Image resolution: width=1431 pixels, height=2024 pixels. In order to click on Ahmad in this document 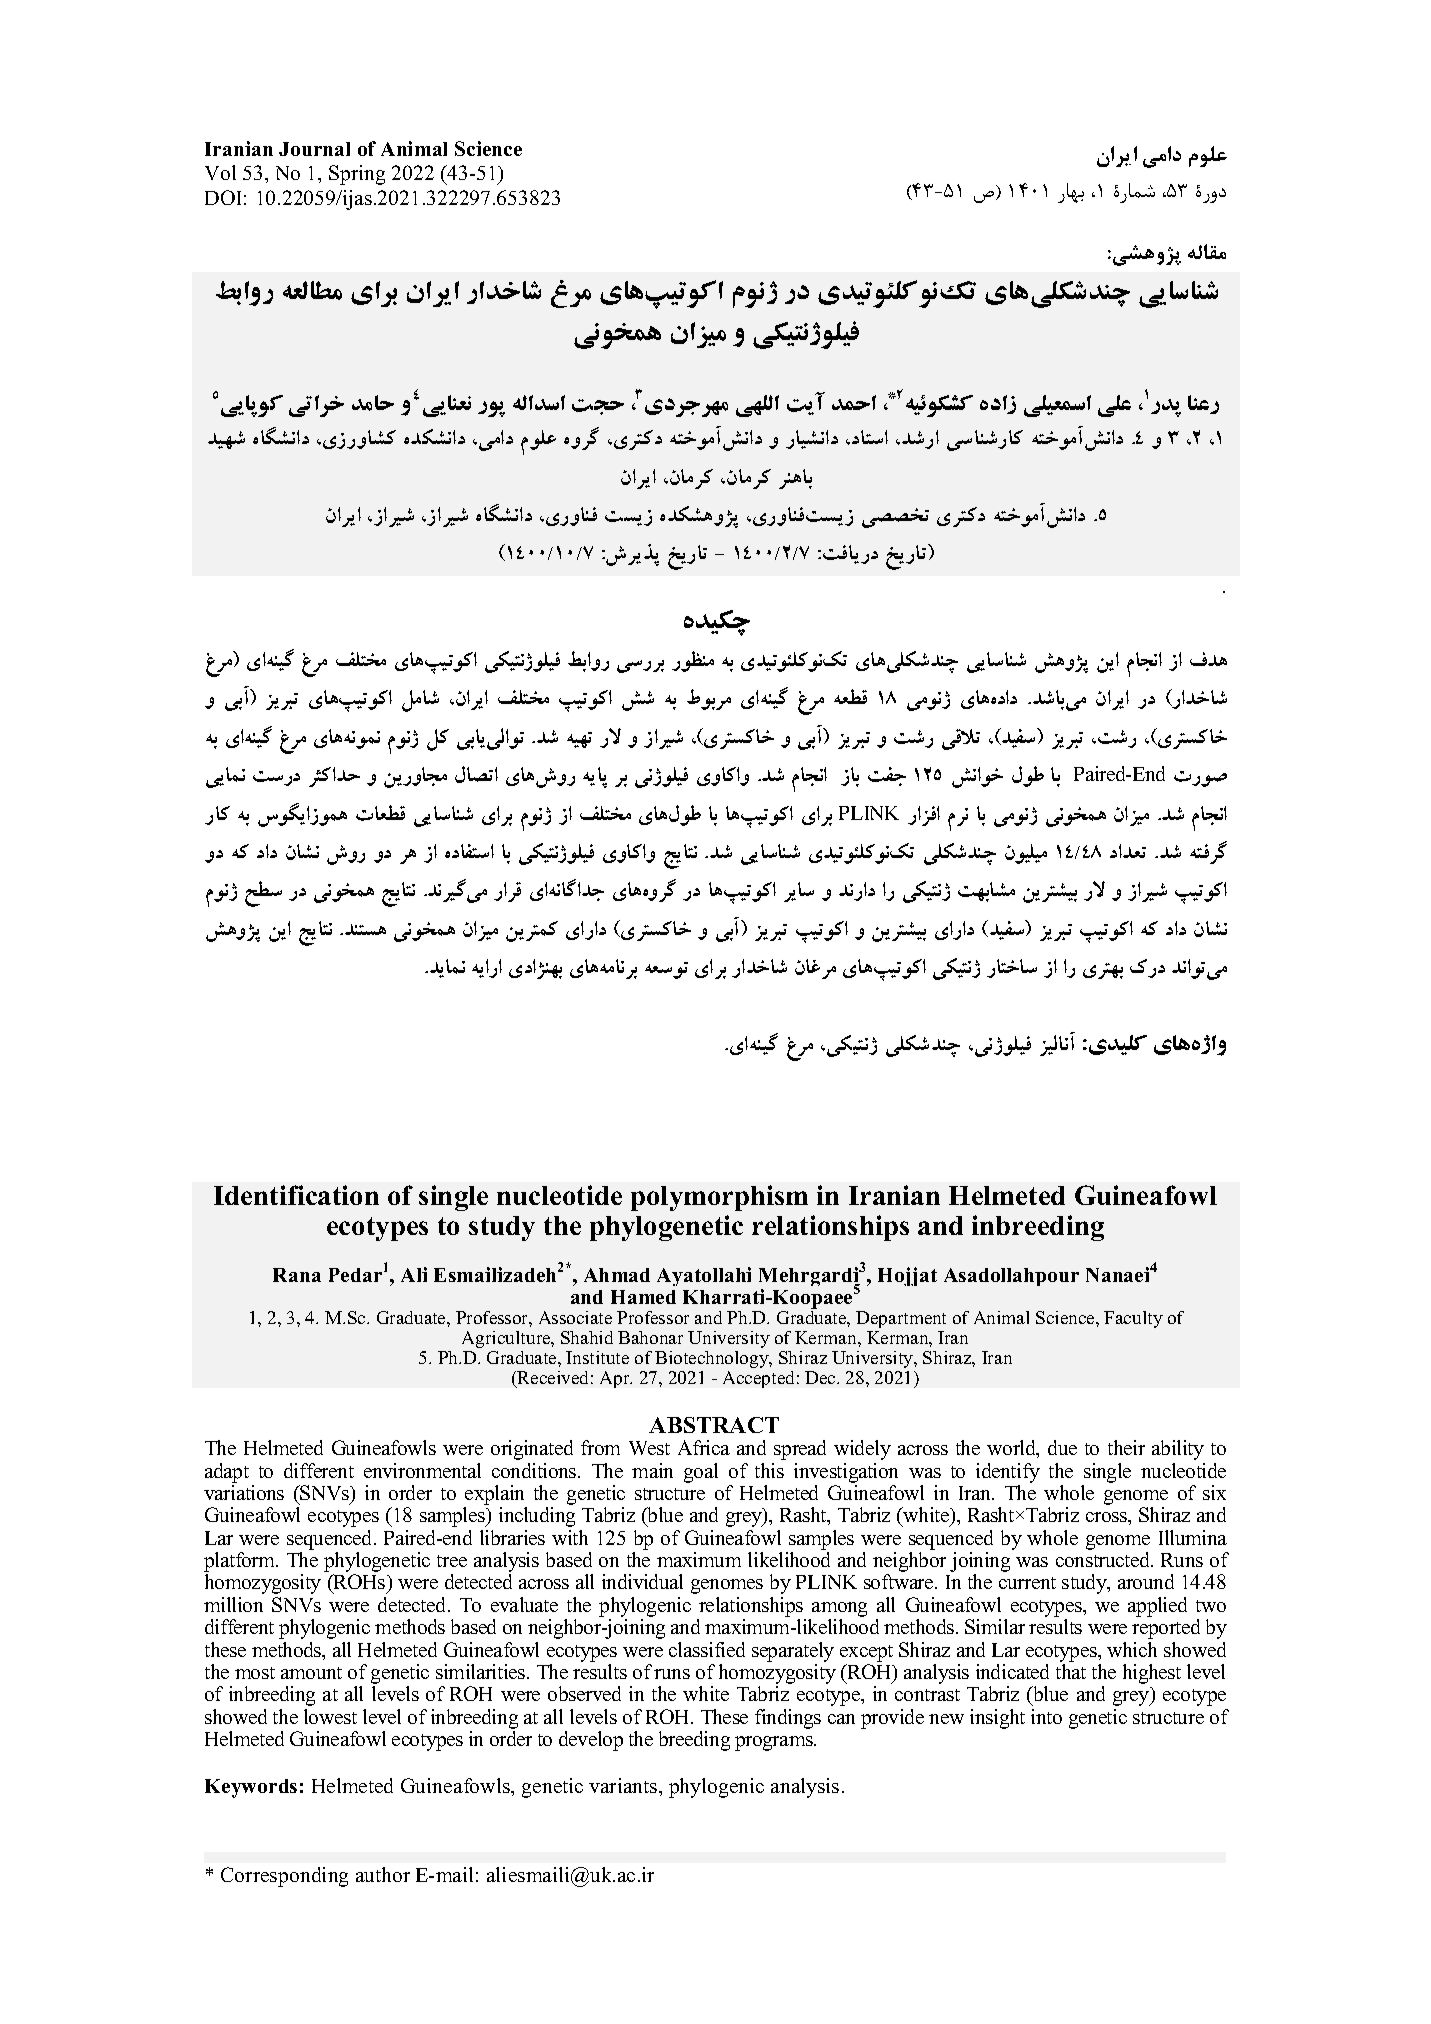, I will do `click(617, 1275)`.
